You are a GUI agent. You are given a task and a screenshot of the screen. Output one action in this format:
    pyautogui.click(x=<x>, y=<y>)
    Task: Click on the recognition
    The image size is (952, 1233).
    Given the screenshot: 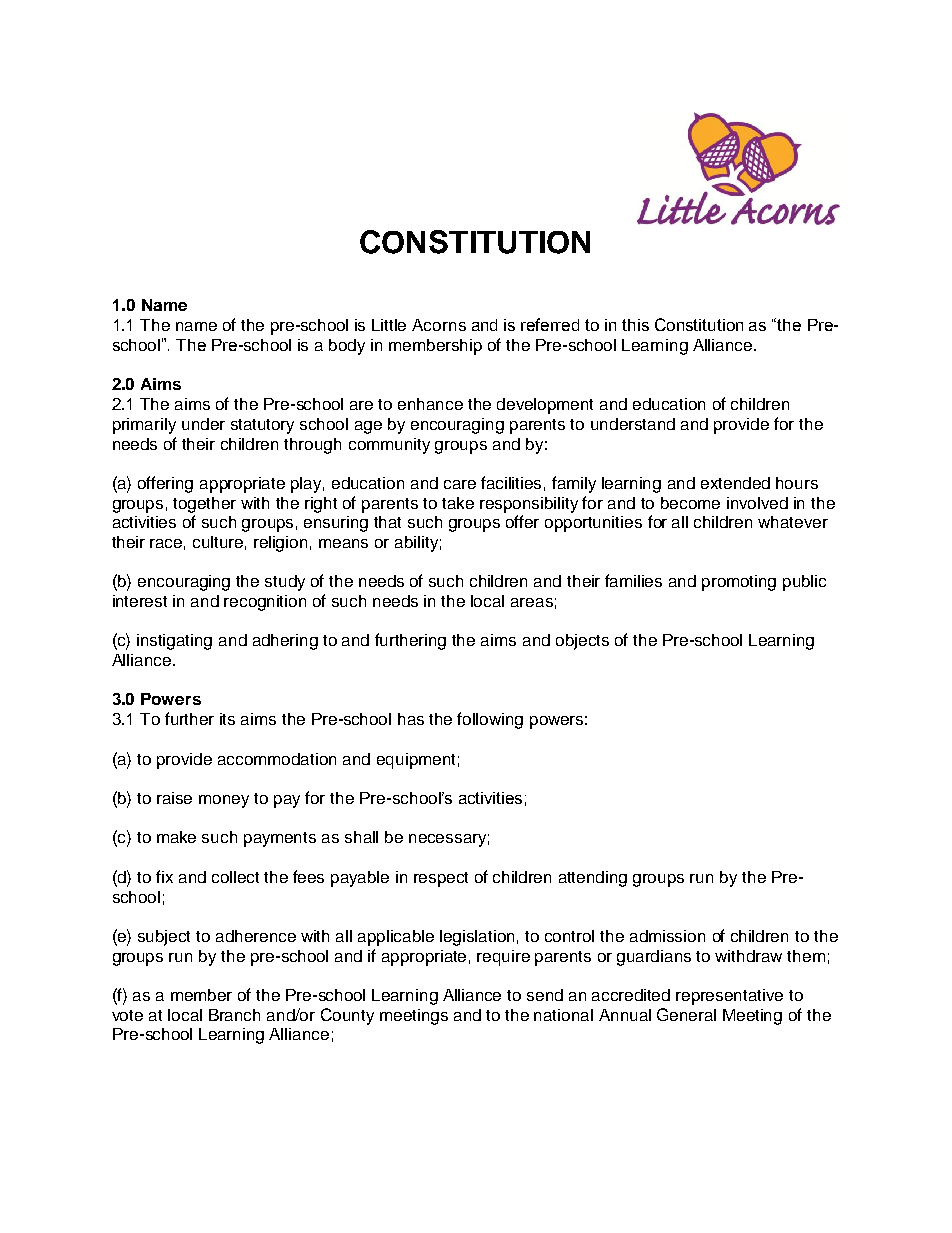 What is the action you would take?
    pyautogui.click(x=265, y=603)
